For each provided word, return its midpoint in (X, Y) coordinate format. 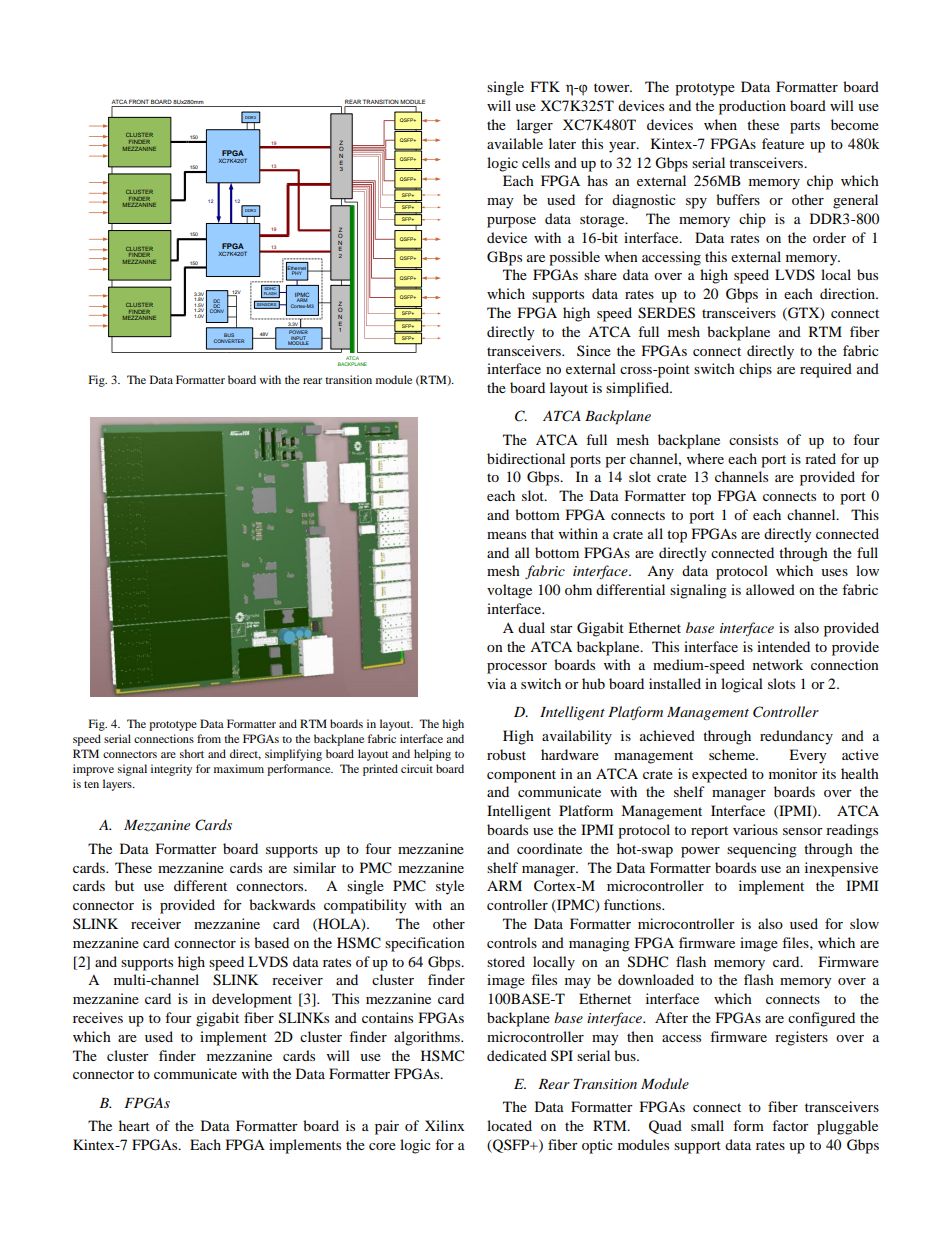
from (209, 738)
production (752, 107)
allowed (770, 589)
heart (134, 1125)
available (515, 143)
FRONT (139, 101)
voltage (509, 591)
